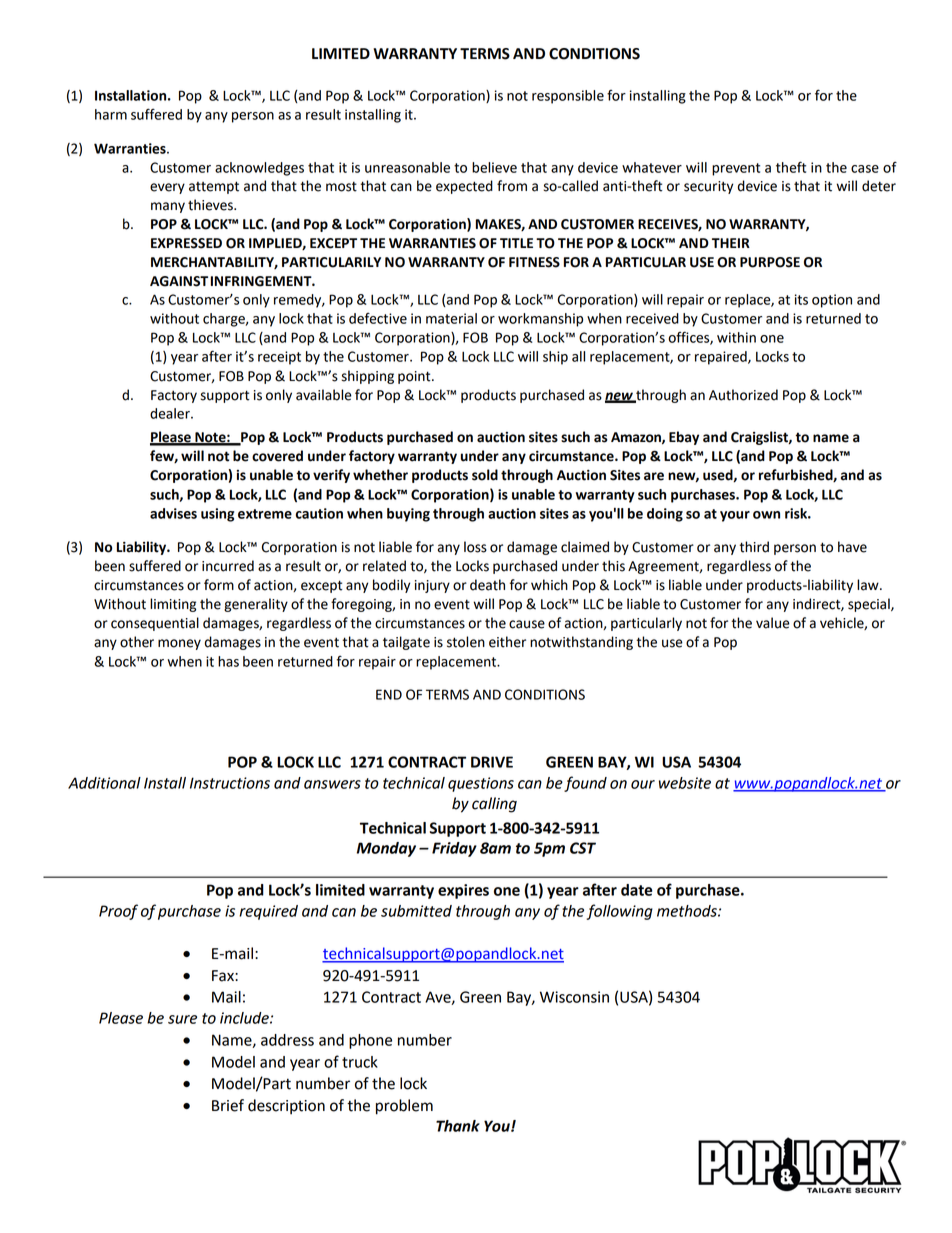 This image has height=1233, width=952. Describe the element at coordinates (230, 783) in the image. I see `Instructions` at that location.
